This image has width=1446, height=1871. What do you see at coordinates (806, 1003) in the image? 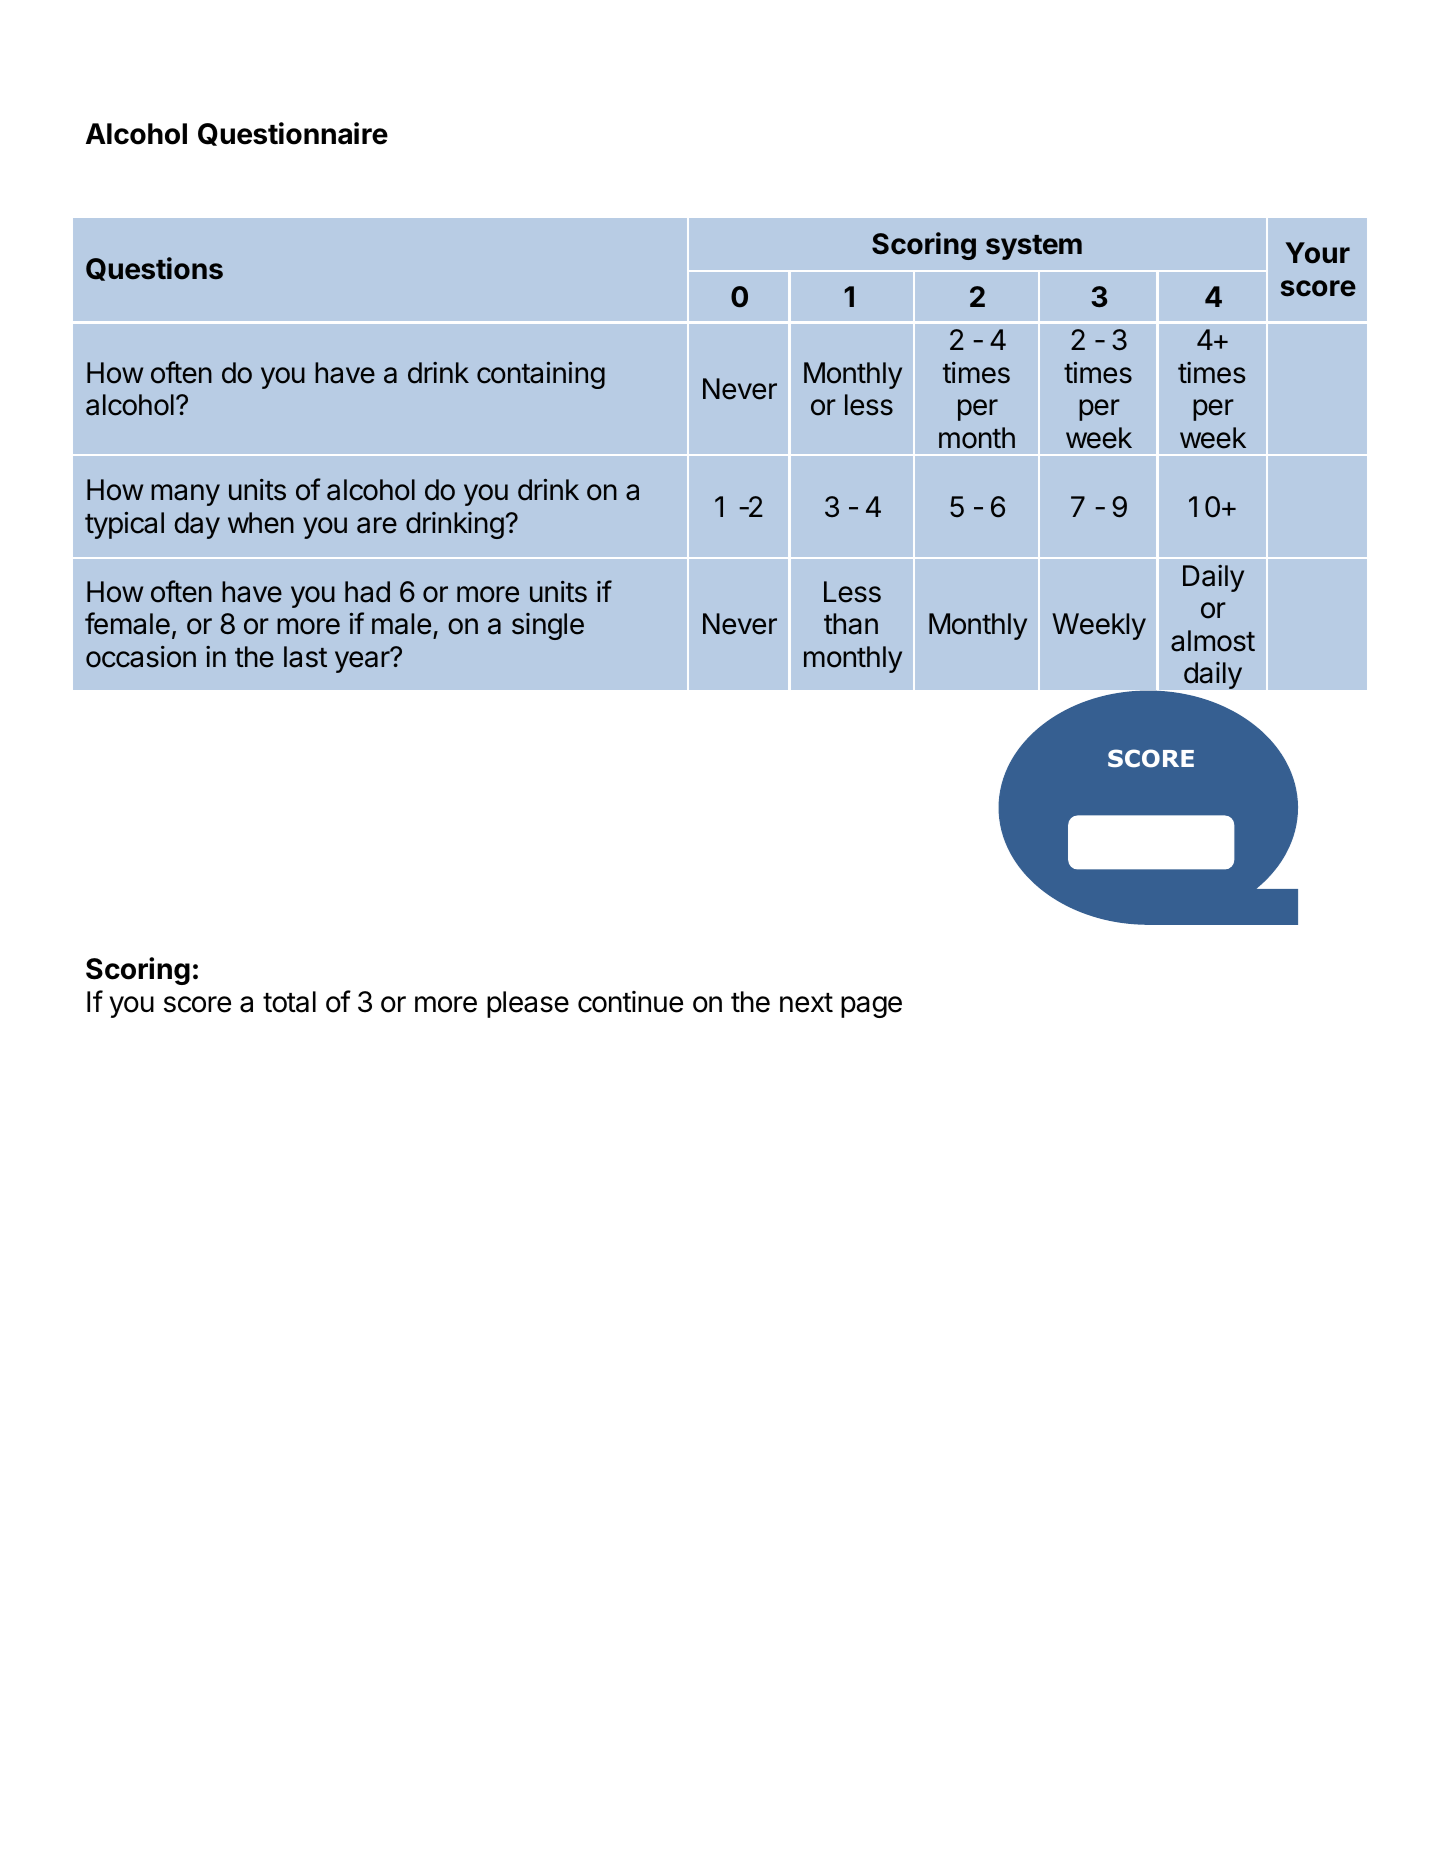
I see `next` at bounding box center [806, 1003].
